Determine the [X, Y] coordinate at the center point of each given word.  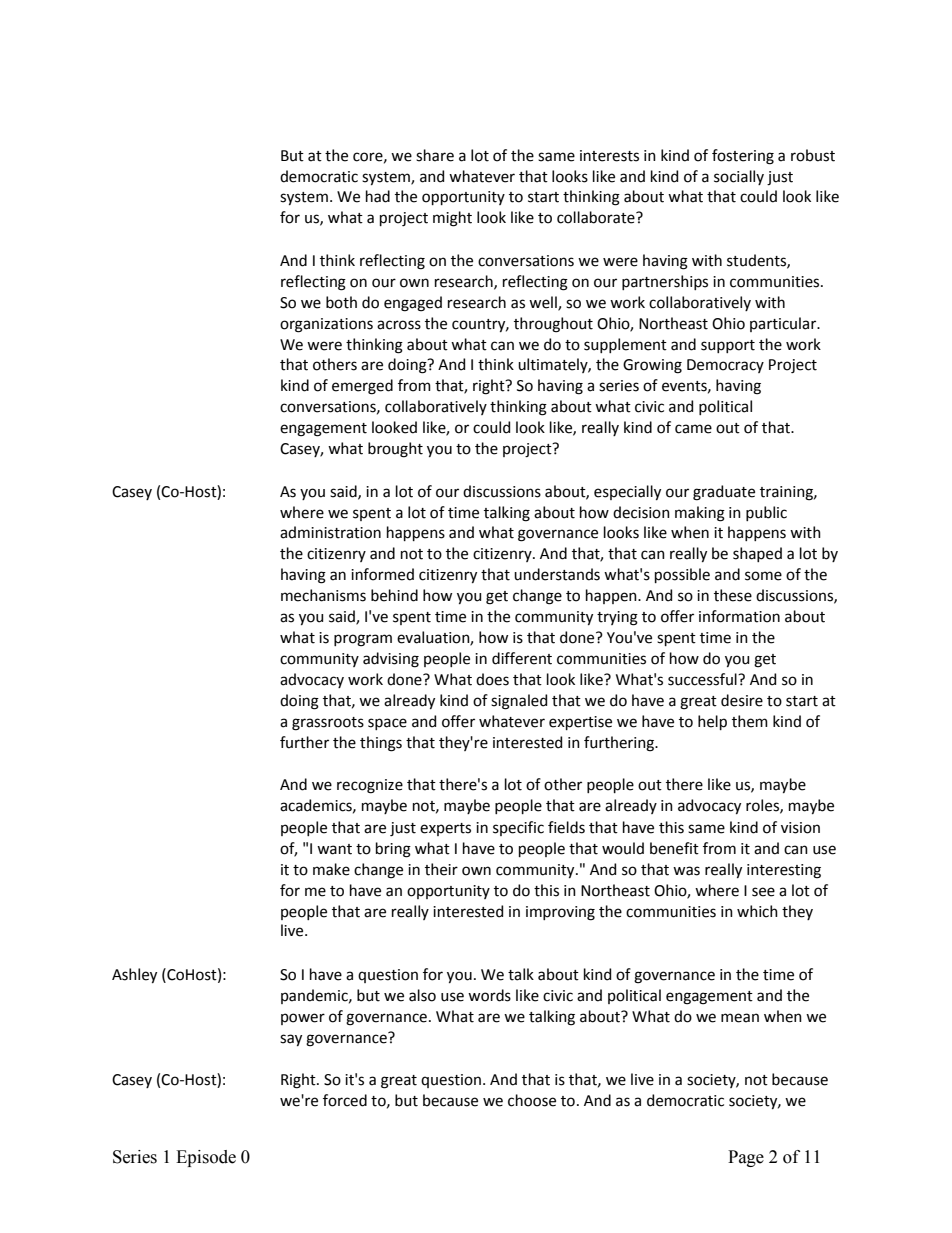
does [492, 679]
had [378, 196]
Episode [206, 1158]
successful [703, 679]
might [452, 219]
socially [739, 177]
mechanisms [323, 595]
